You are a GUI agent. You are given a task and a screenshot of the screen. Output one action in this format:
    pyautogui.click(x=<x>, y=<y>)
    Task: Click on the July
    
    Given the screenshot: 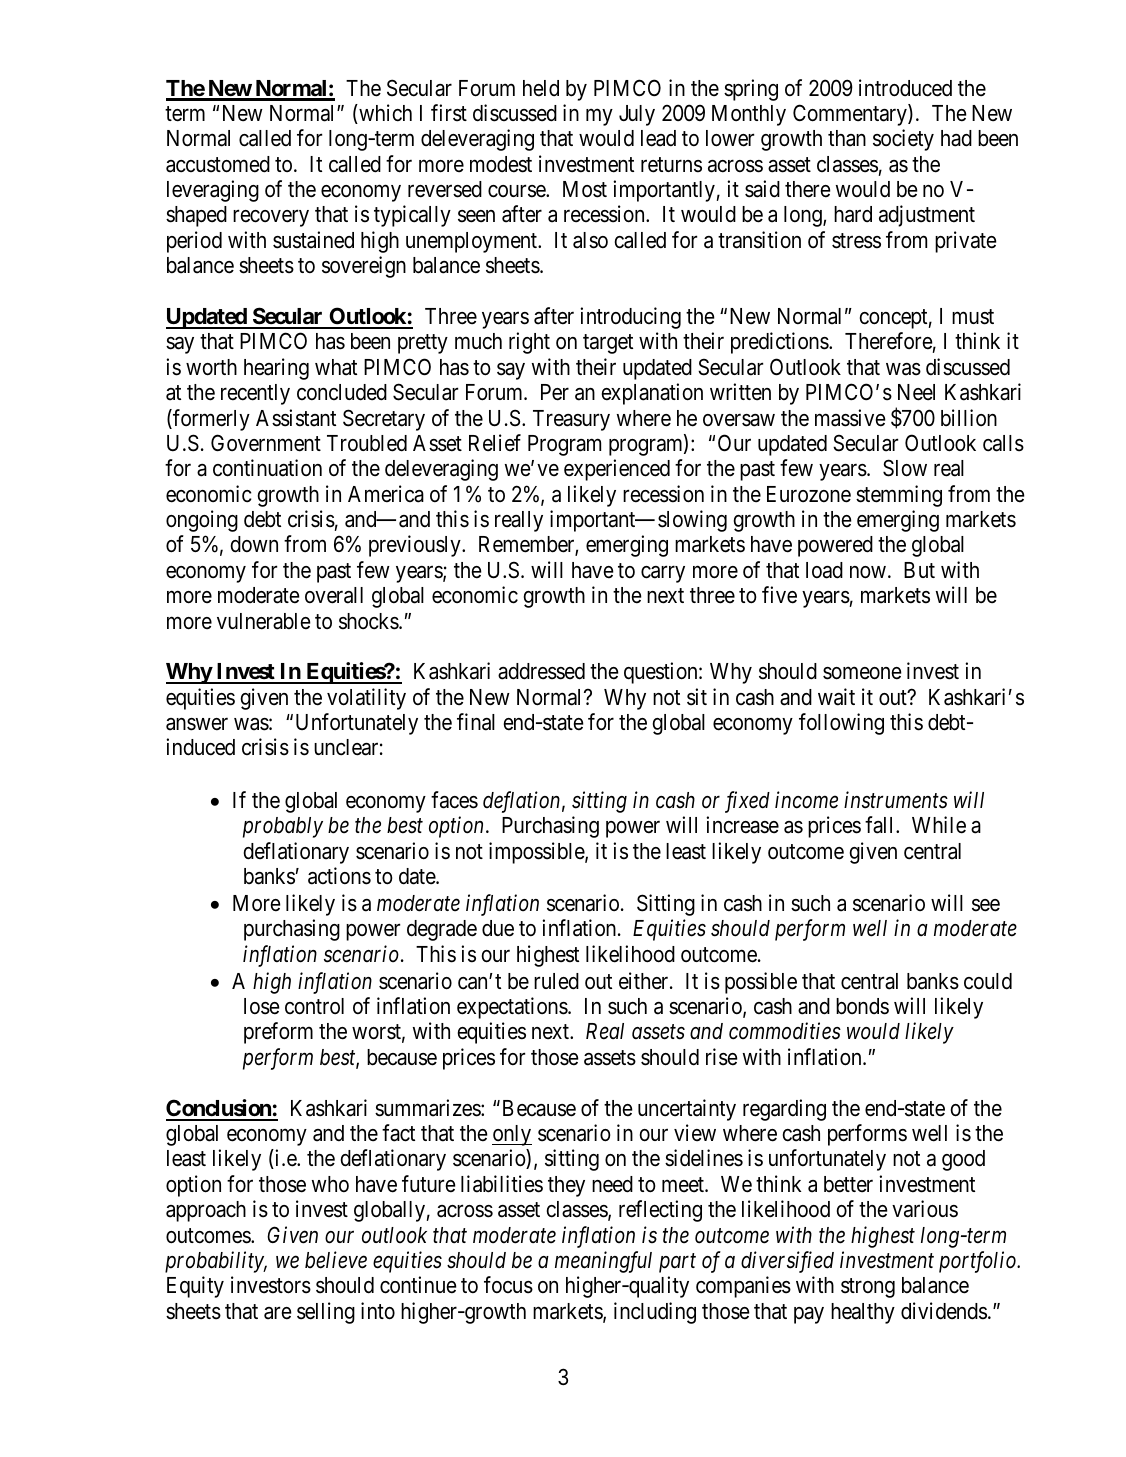 What is the action you would take?
    pyautogui.click(x=637, y=115)
